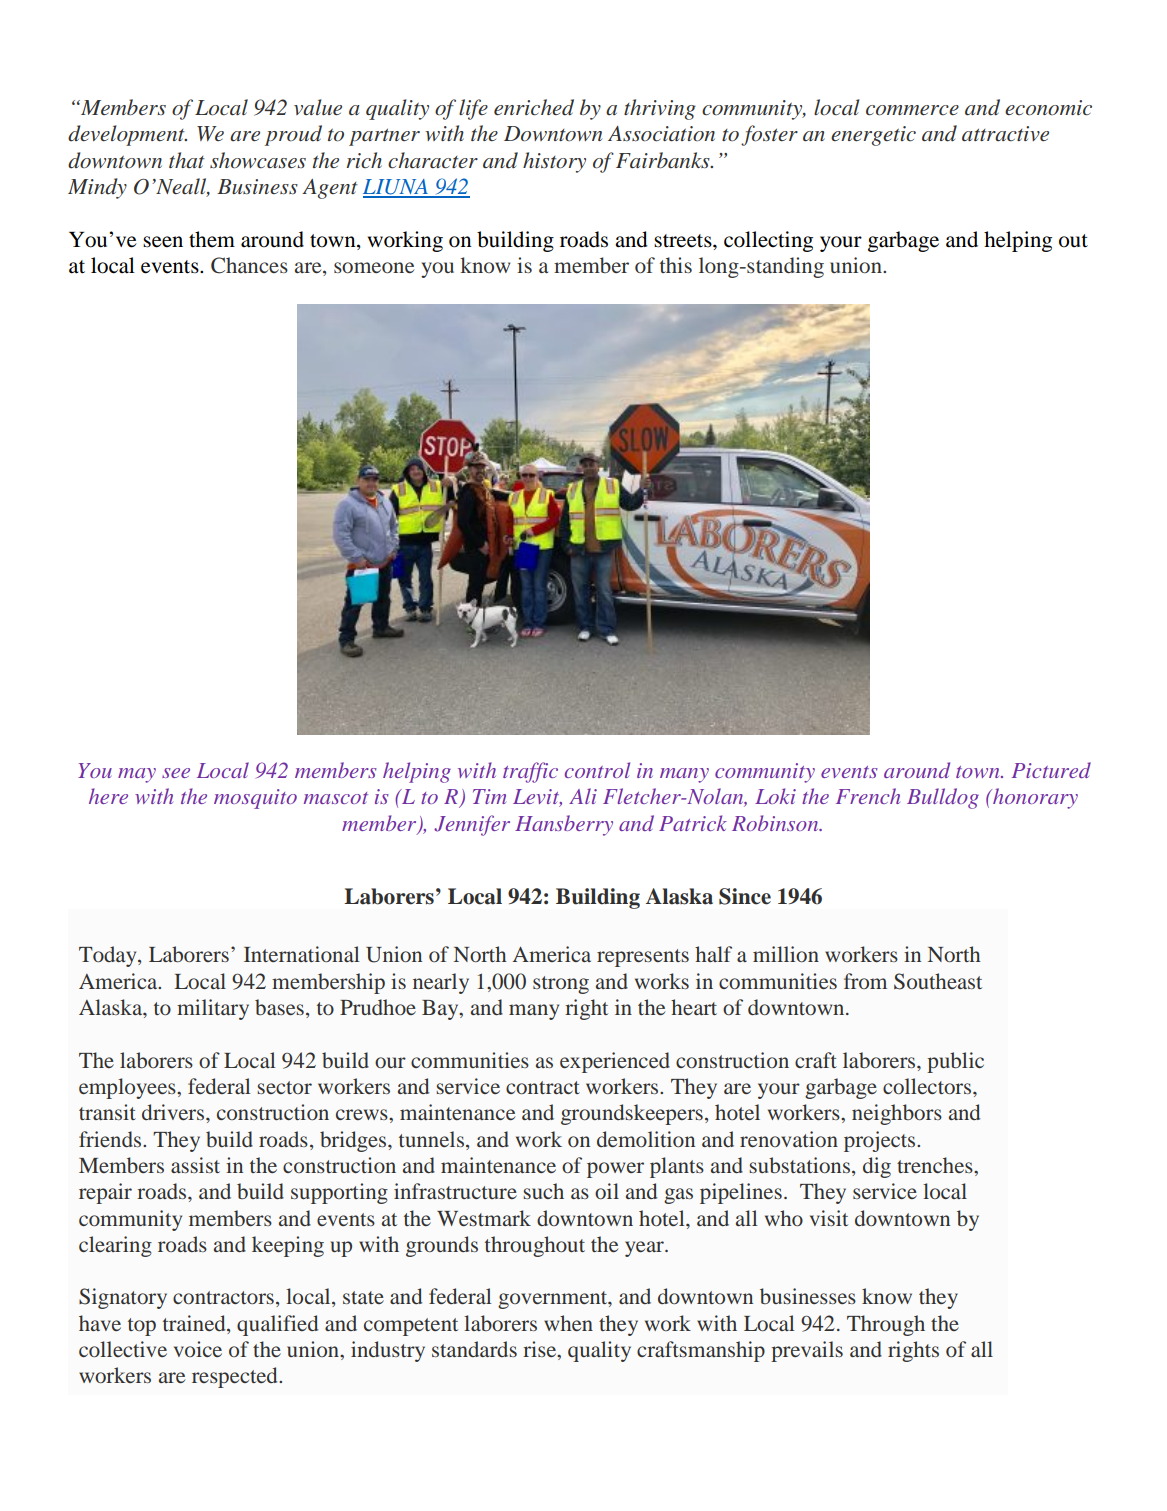 The height and width of the screenshot is (1511, 1167). What do you see at coordinates (615, 1062) in the screenshot?
I see `experienced` at bounding box center [615, 1062].
